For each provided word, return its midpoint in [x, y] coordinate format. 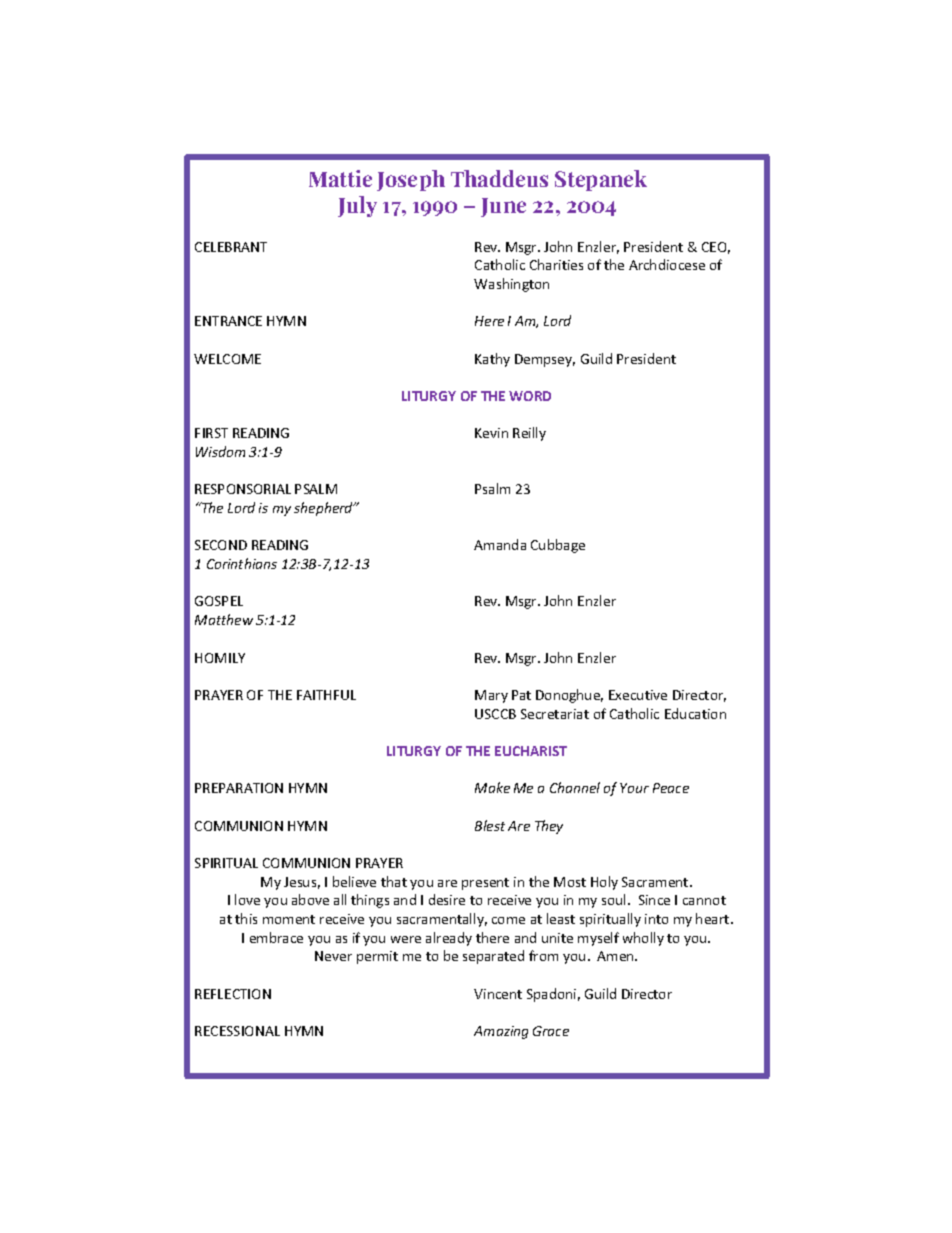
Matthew [224, 619]
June [503, 207]
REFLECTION [233, 994]
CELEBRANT [231, 247]
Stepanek [601, 180]
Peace [671, 788]
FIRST [211, 433]
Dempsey [545, 360]
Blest [490, 825]
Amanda [500, 544]
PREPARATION [239, 788]
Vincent [498, 994]
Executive [638, 695]
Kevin [491, 433]
